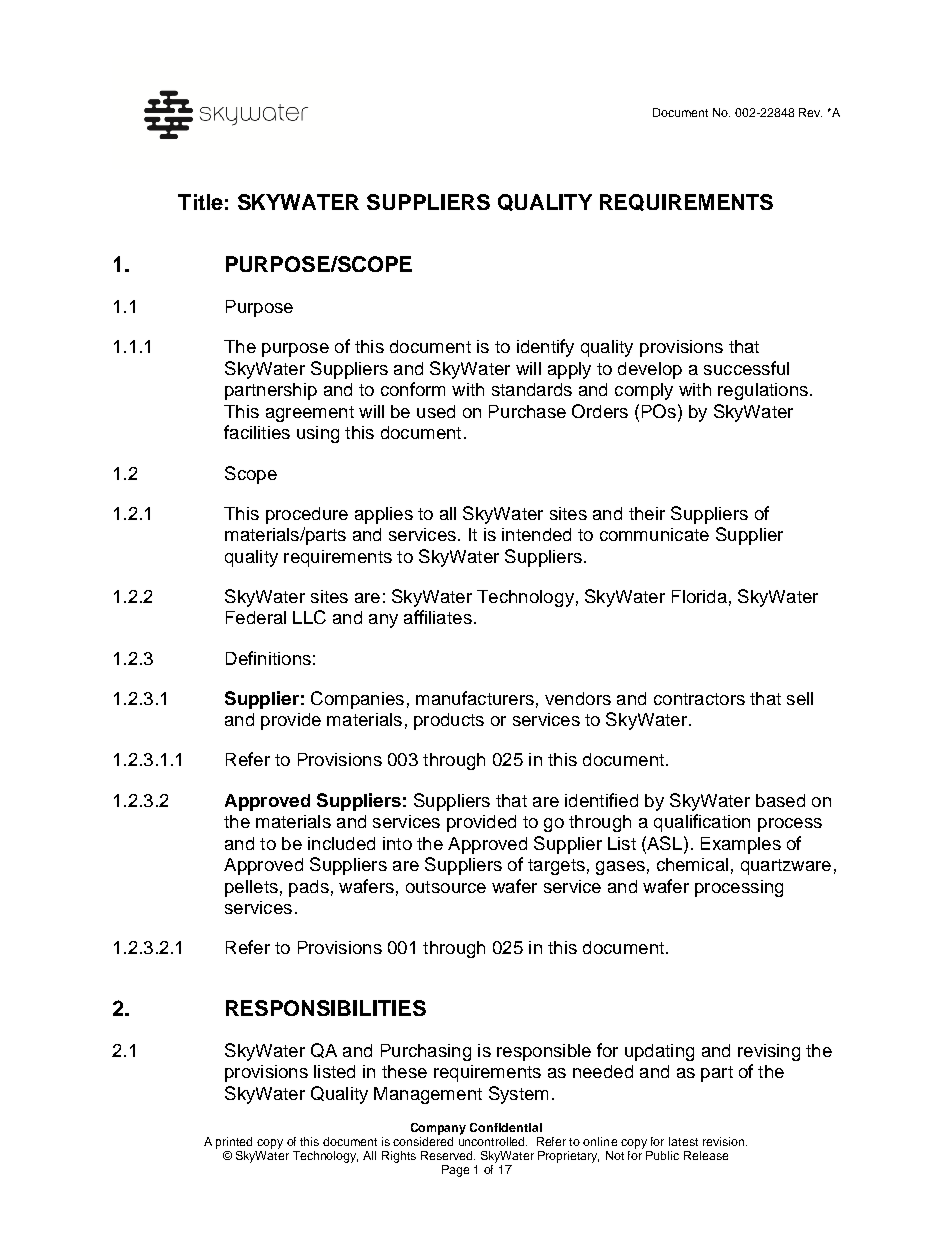 Image resolution: width=952 pixels, height=1233 pixels. I want to click on regulations, so click(763, 391).
